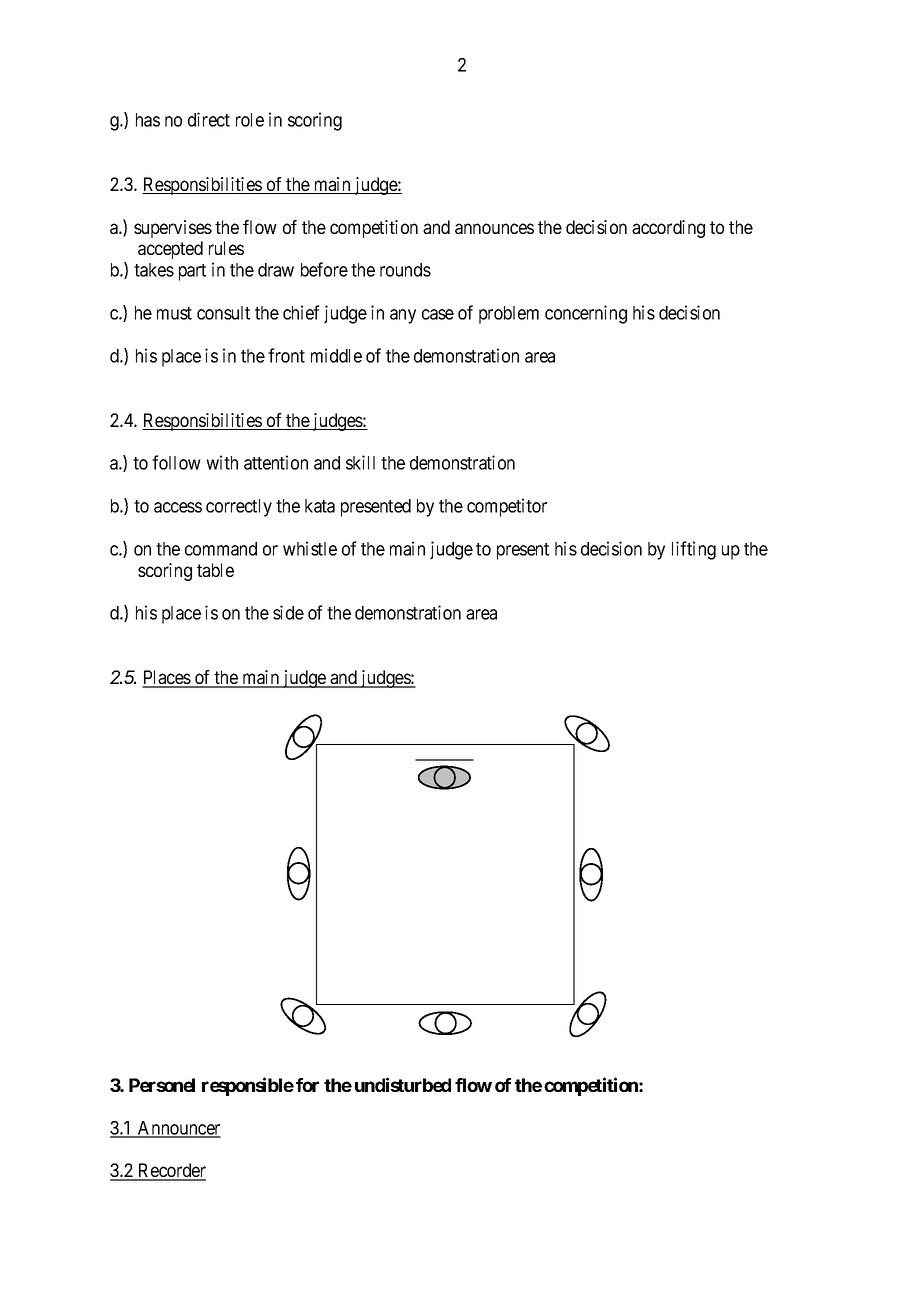 The height and width of the image is (1308, 924). I want to click on with, so click(222, 462).
